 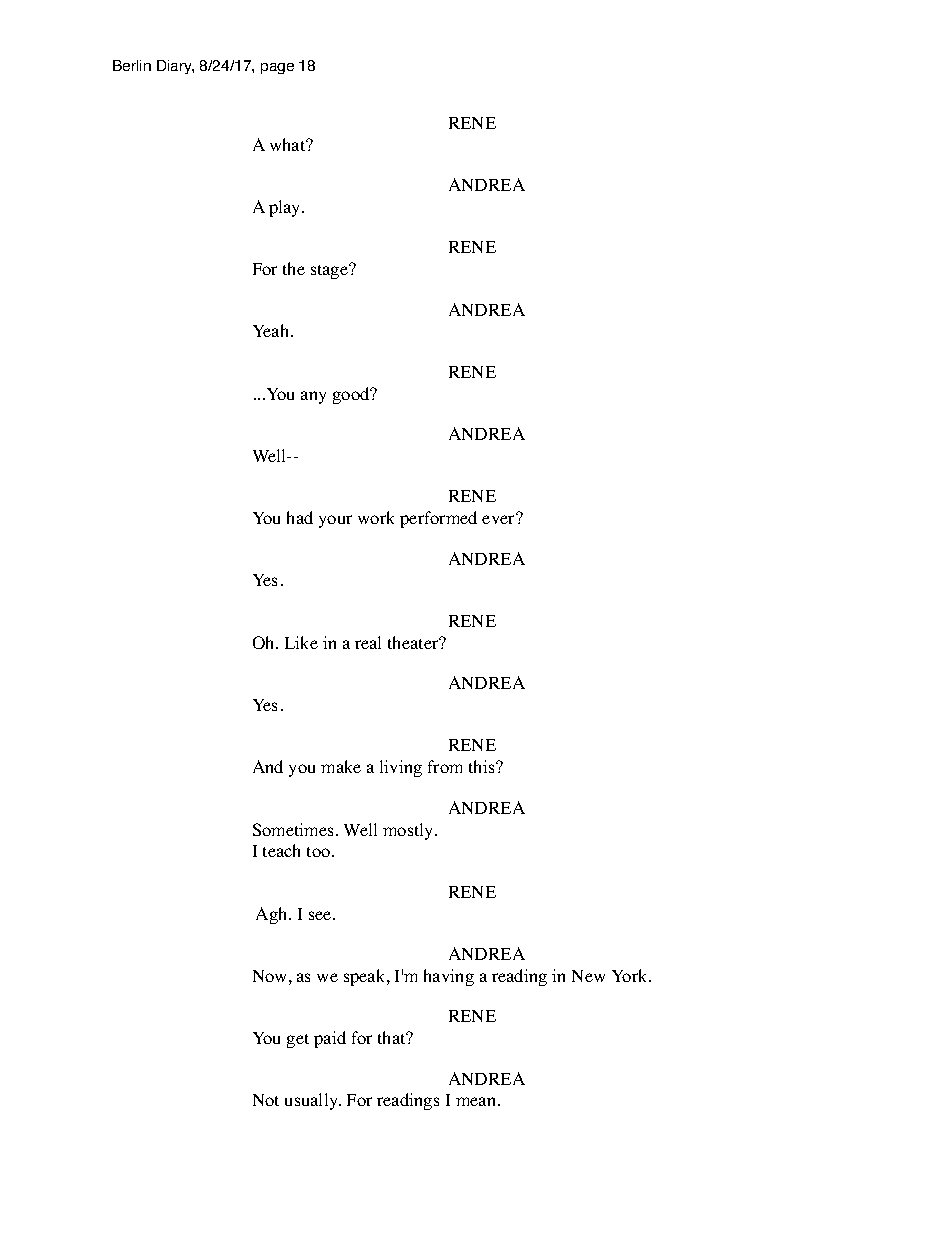 I want to click on Like, so click(x=301, y=642).
